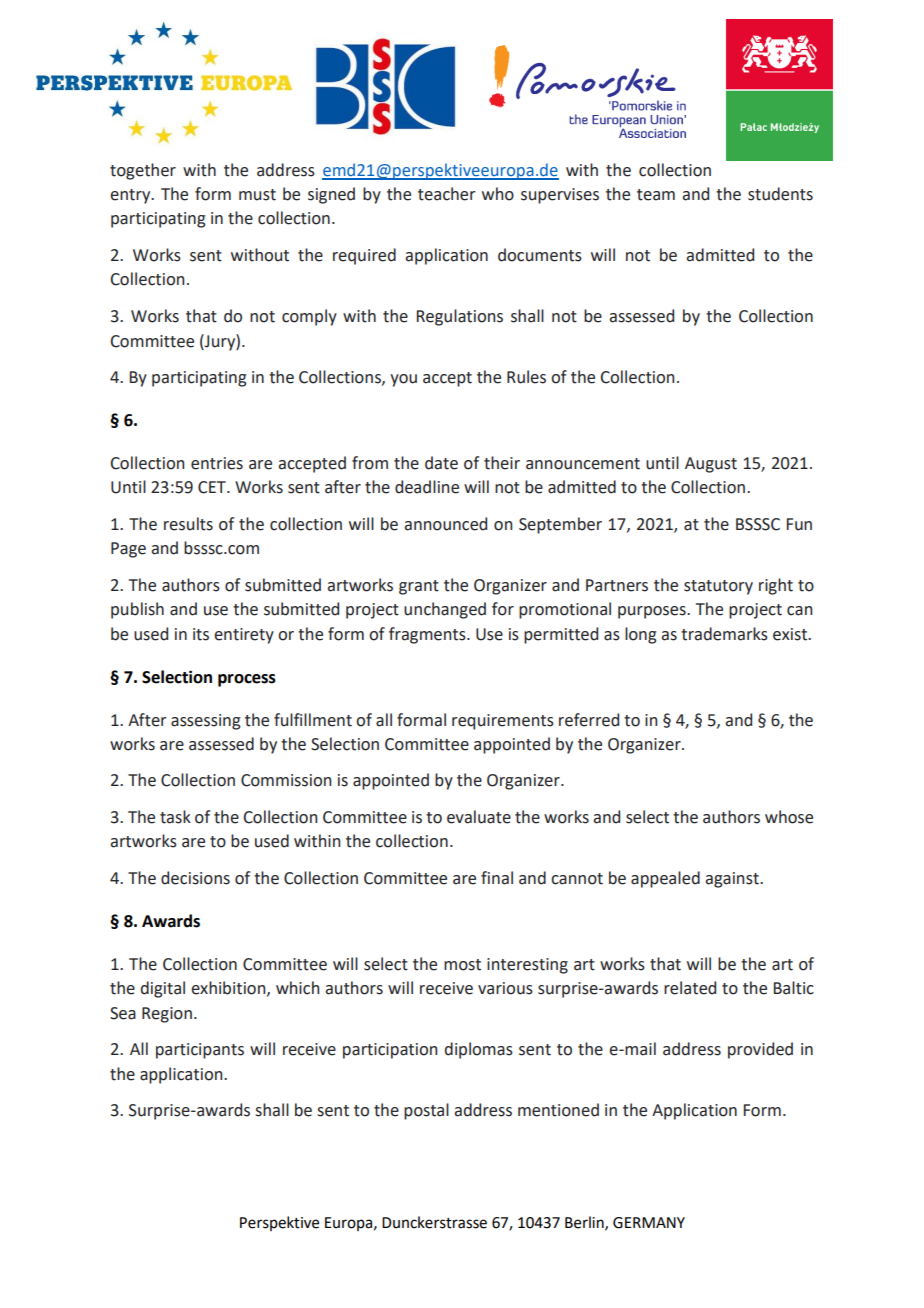 This screenshot has width=924, height=1308. Describe the element at coordinates (724, 634) in the screenshot. I see `trademarks` at that location.
